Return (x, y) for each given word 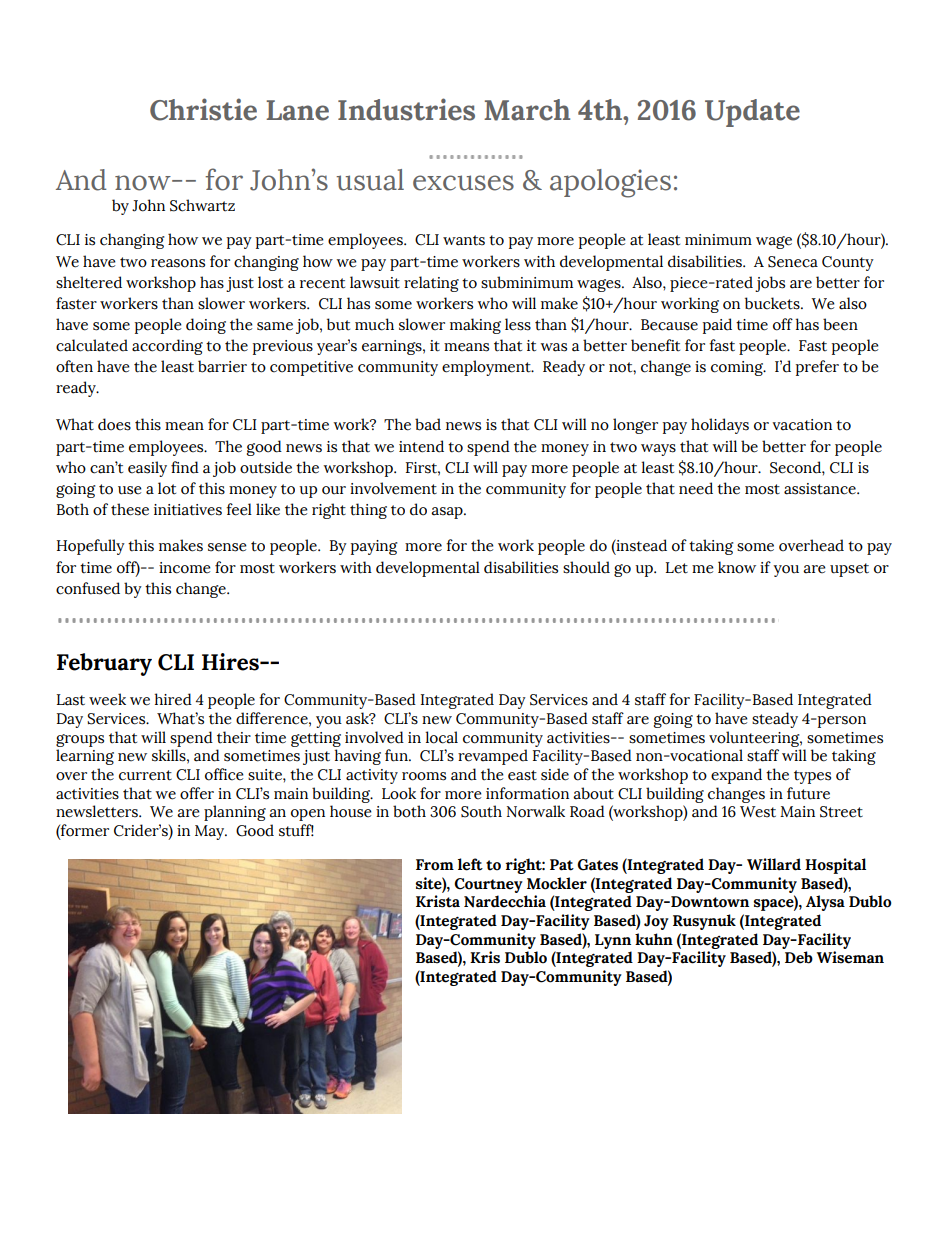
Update (752, 113)
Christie (203, 109)
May (211, 832)
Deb (799, 957)
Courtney (488, 885)
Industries (406, 109)
